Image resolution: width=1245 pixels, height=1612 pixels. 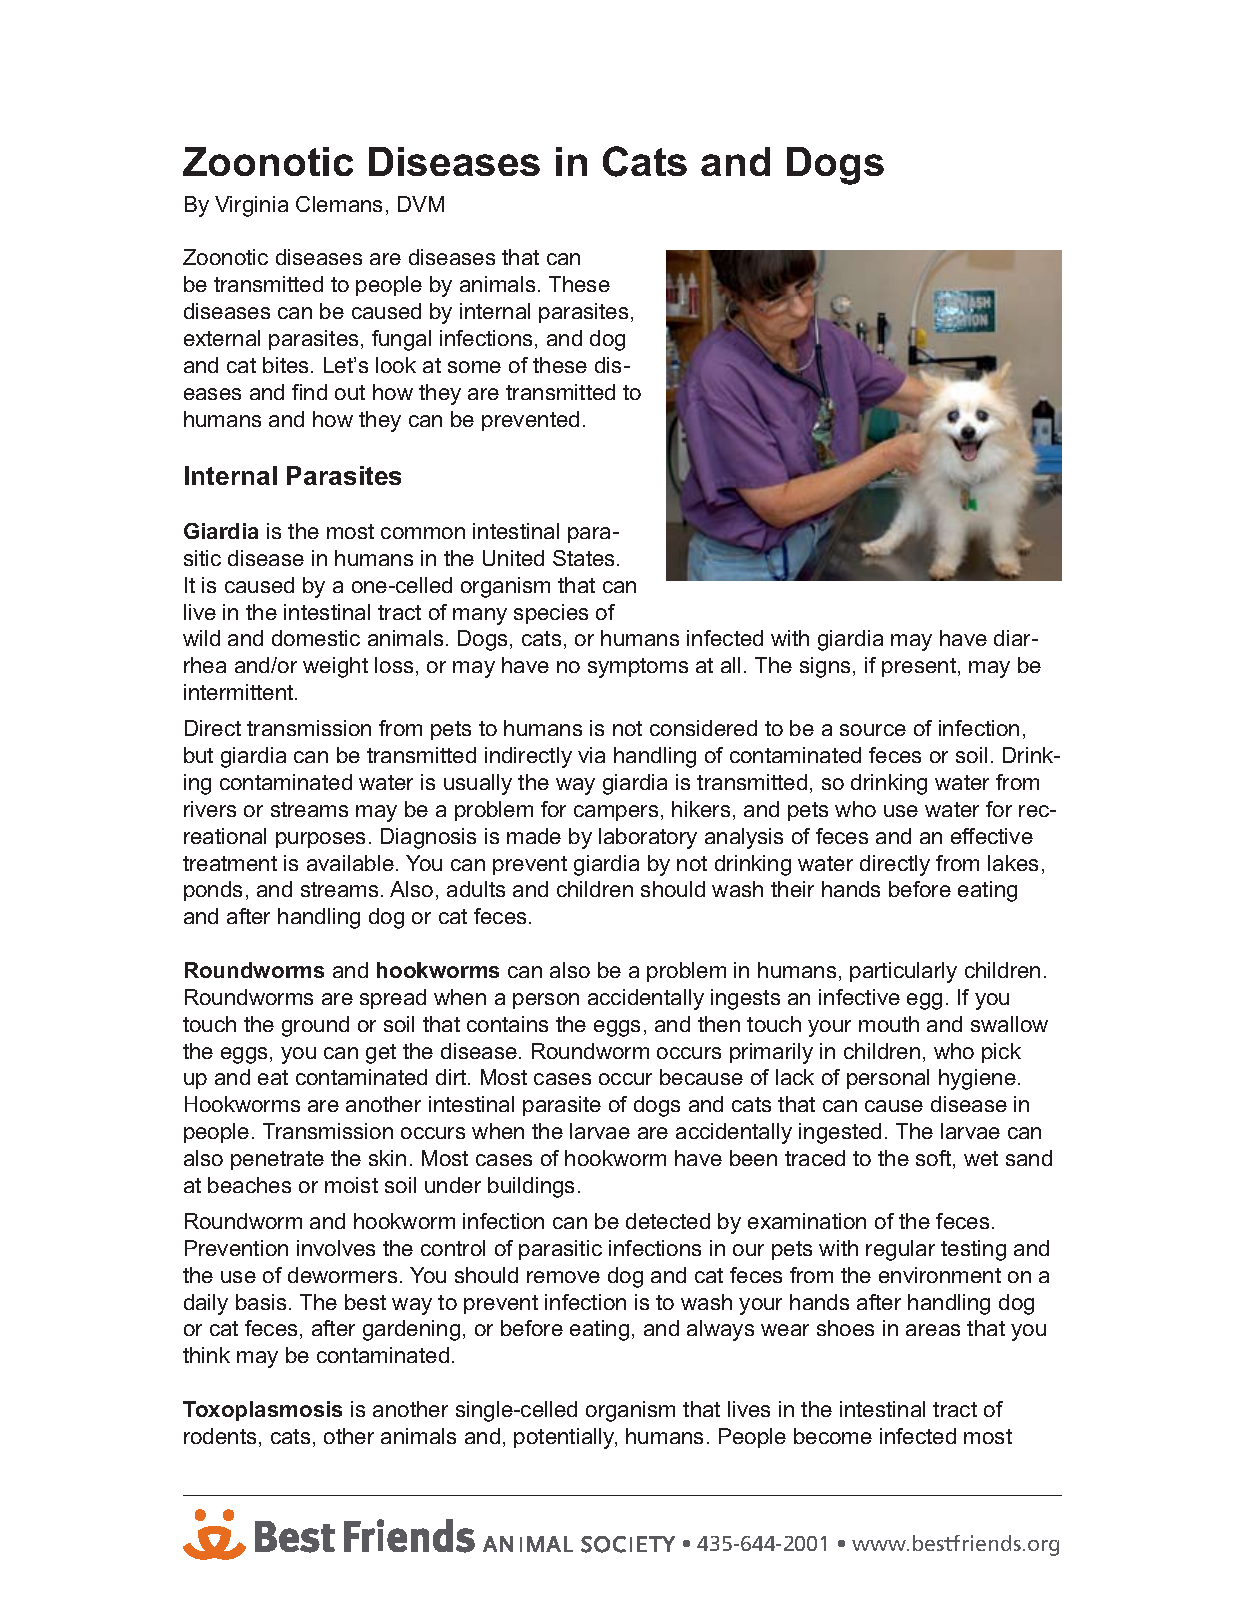 What do you see at coordinates (251, 206) in the screenshot?
I see `Virginia` at bounding box center [251, 206].
